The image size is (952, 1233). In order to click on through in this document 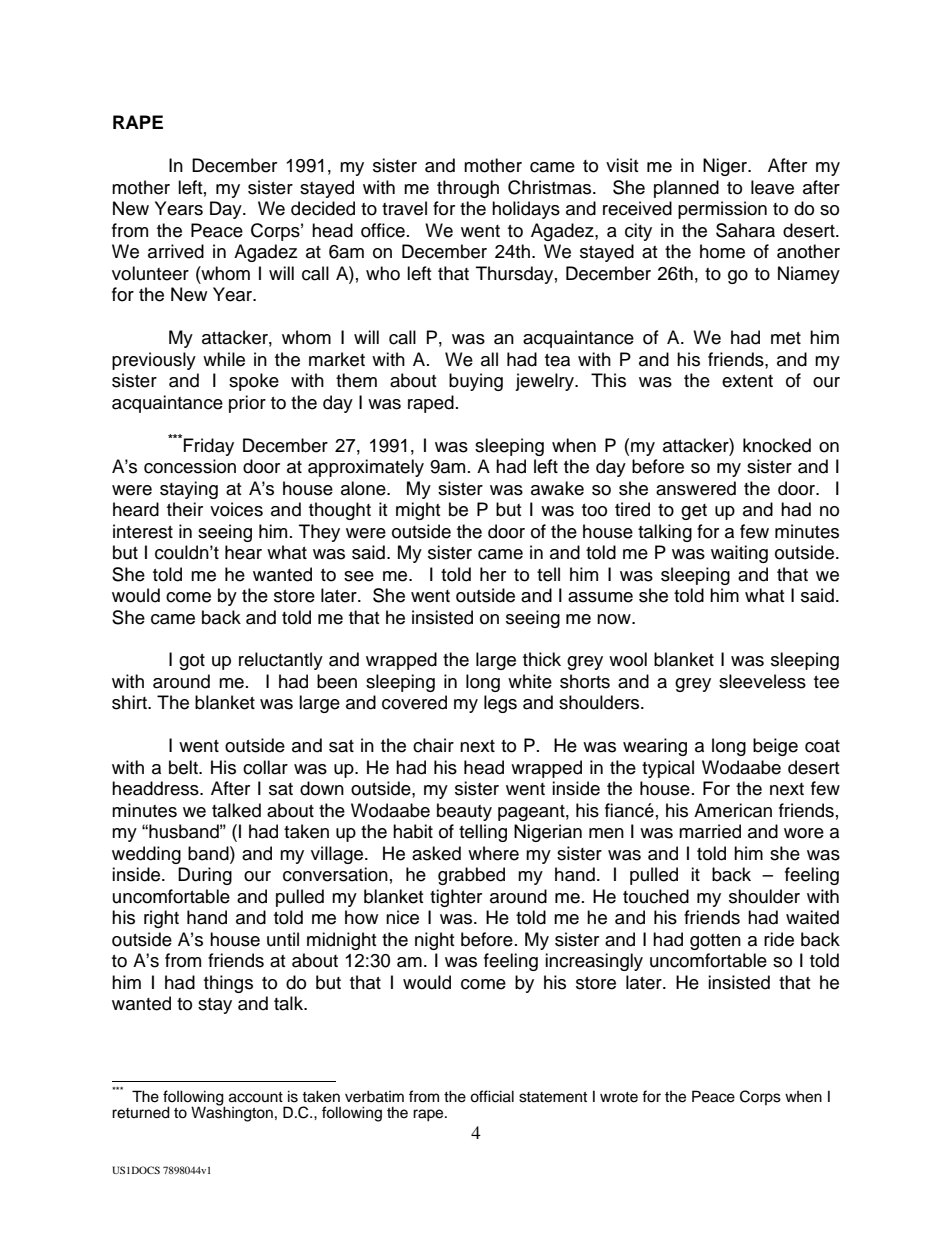, I will do `click(468, 189)`.
